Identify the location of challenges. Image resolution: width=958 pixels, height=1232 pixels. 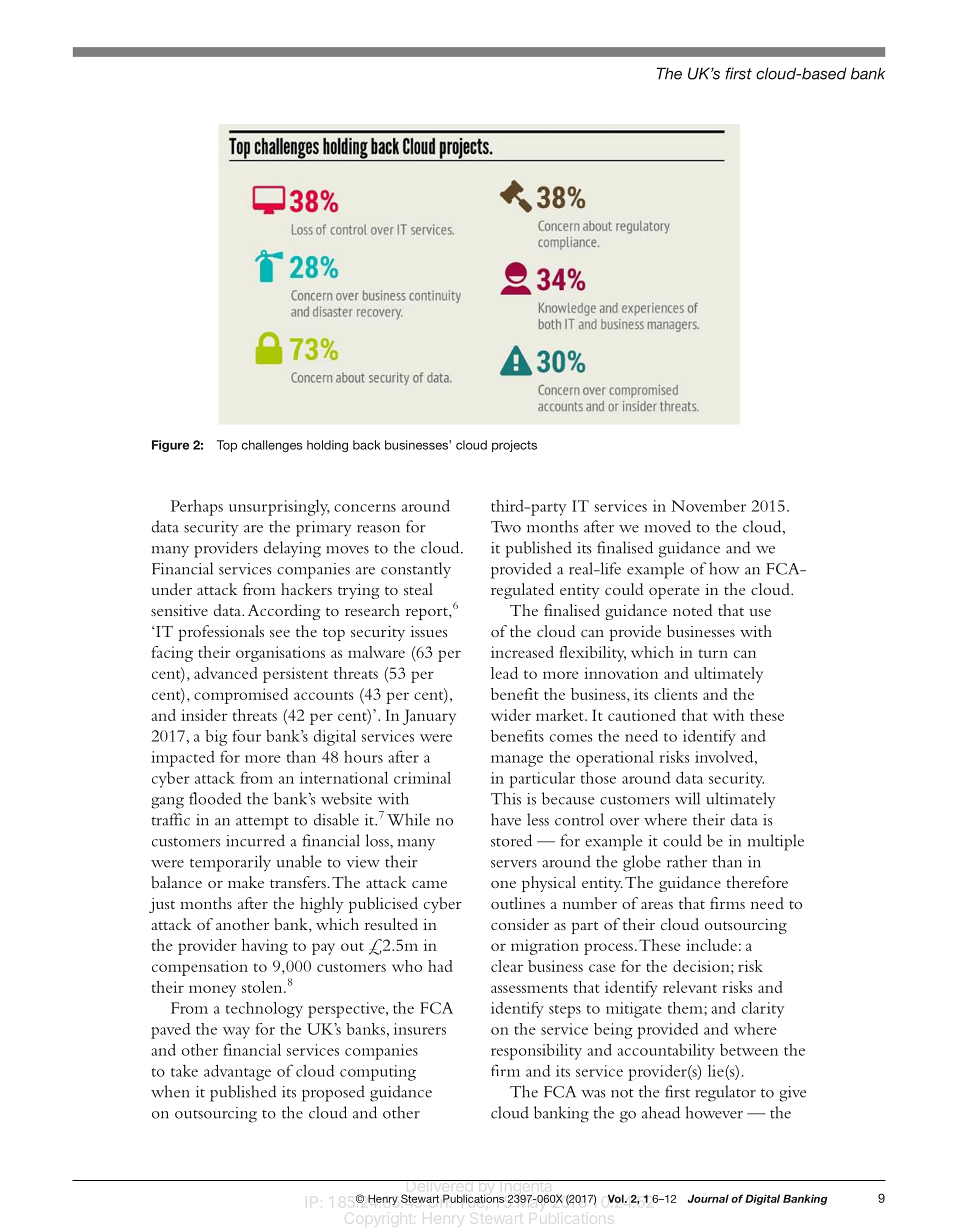
(272, 446).
